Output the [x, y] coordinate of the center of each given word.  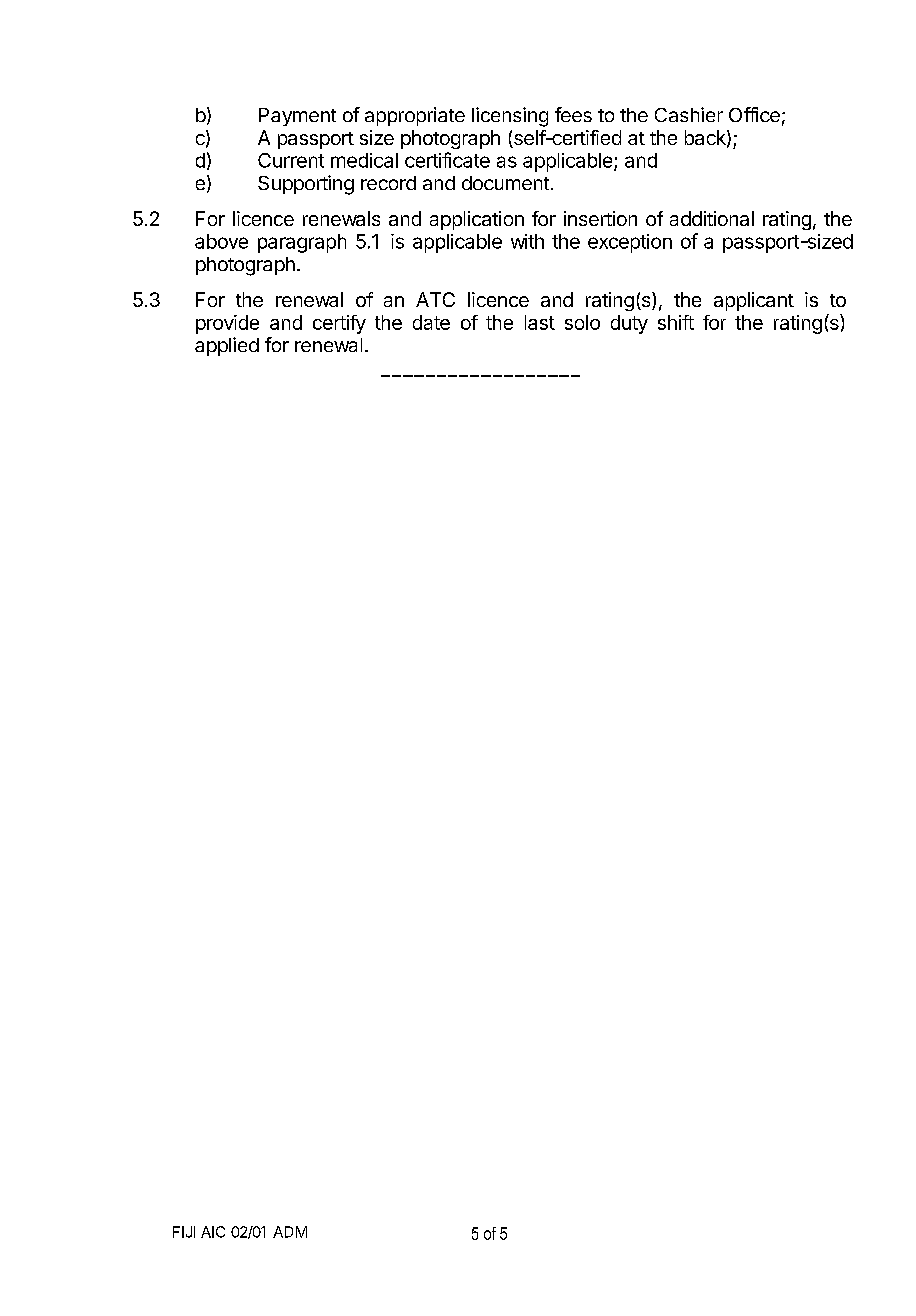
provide [227, 324]
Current [291, 160]
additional [712, 218]
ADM [290, 1232]
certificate [447, 160]
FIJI [184, 1232]
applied [227, 346]
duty [629, 324]
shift [676, 322]
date [431, 322]
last [540, 322]
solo [582, 322]
